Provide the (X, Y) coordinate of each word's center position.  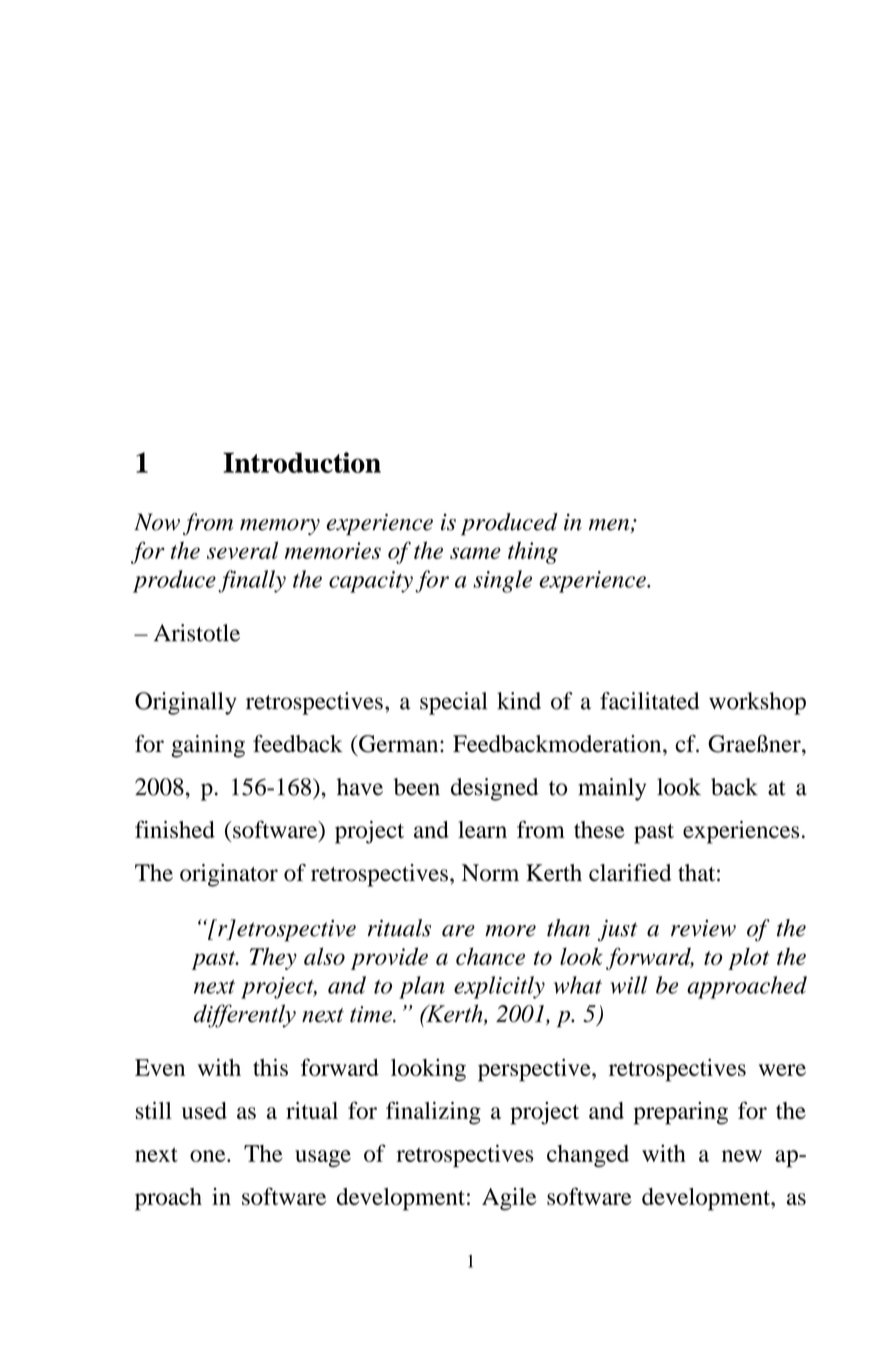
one (209, 1156)
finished (175, 829)
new (742, 1156)
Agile (509, 1199)
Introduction (302, 462)
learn (482, 829)
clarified (630, 873)
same (475, 553)
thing (533, 552)
